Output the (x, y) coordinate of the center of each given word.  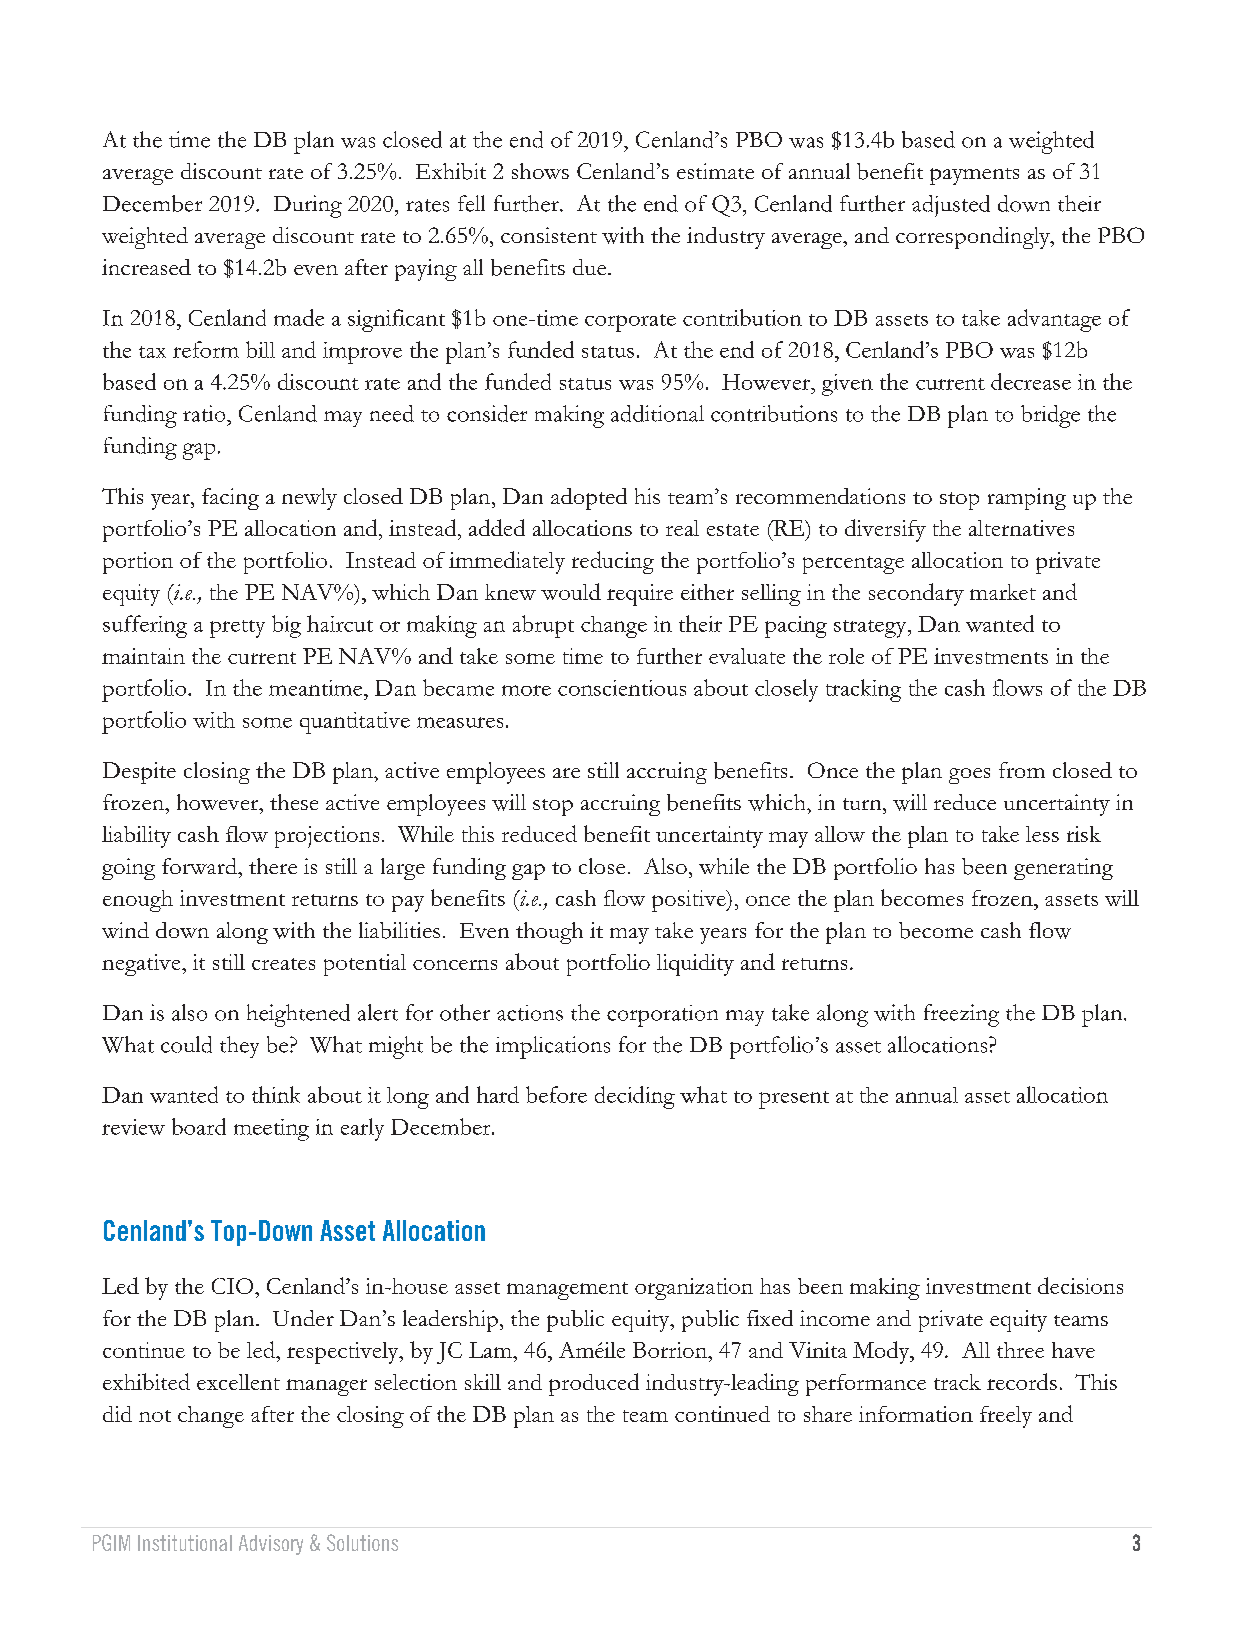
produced (594, 1384)
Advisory (271, 1545)
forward (200, 866)
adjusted (951, 206)
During (308, 206)
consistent (549, 235)
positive (690, 901)
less (1042, 834)
